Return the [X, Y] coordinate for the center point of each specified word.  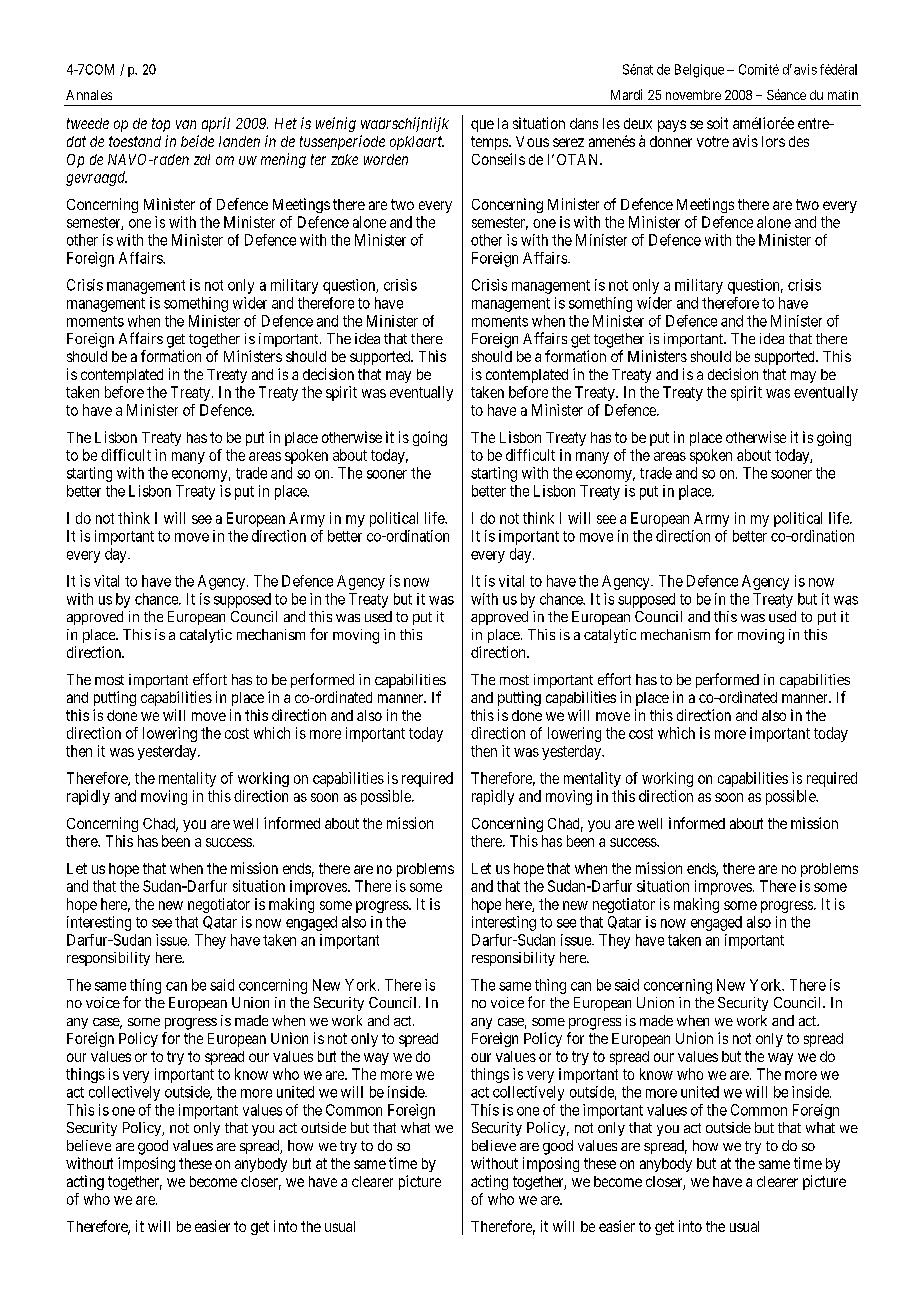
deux [638, 123]
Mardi [626, 94]
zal [202, 159]
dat [76, 141]
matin [843, 95]
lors [773, 141]
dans [584, 123]
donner [671, 141]
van [186, 124]
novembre [693, 95]
